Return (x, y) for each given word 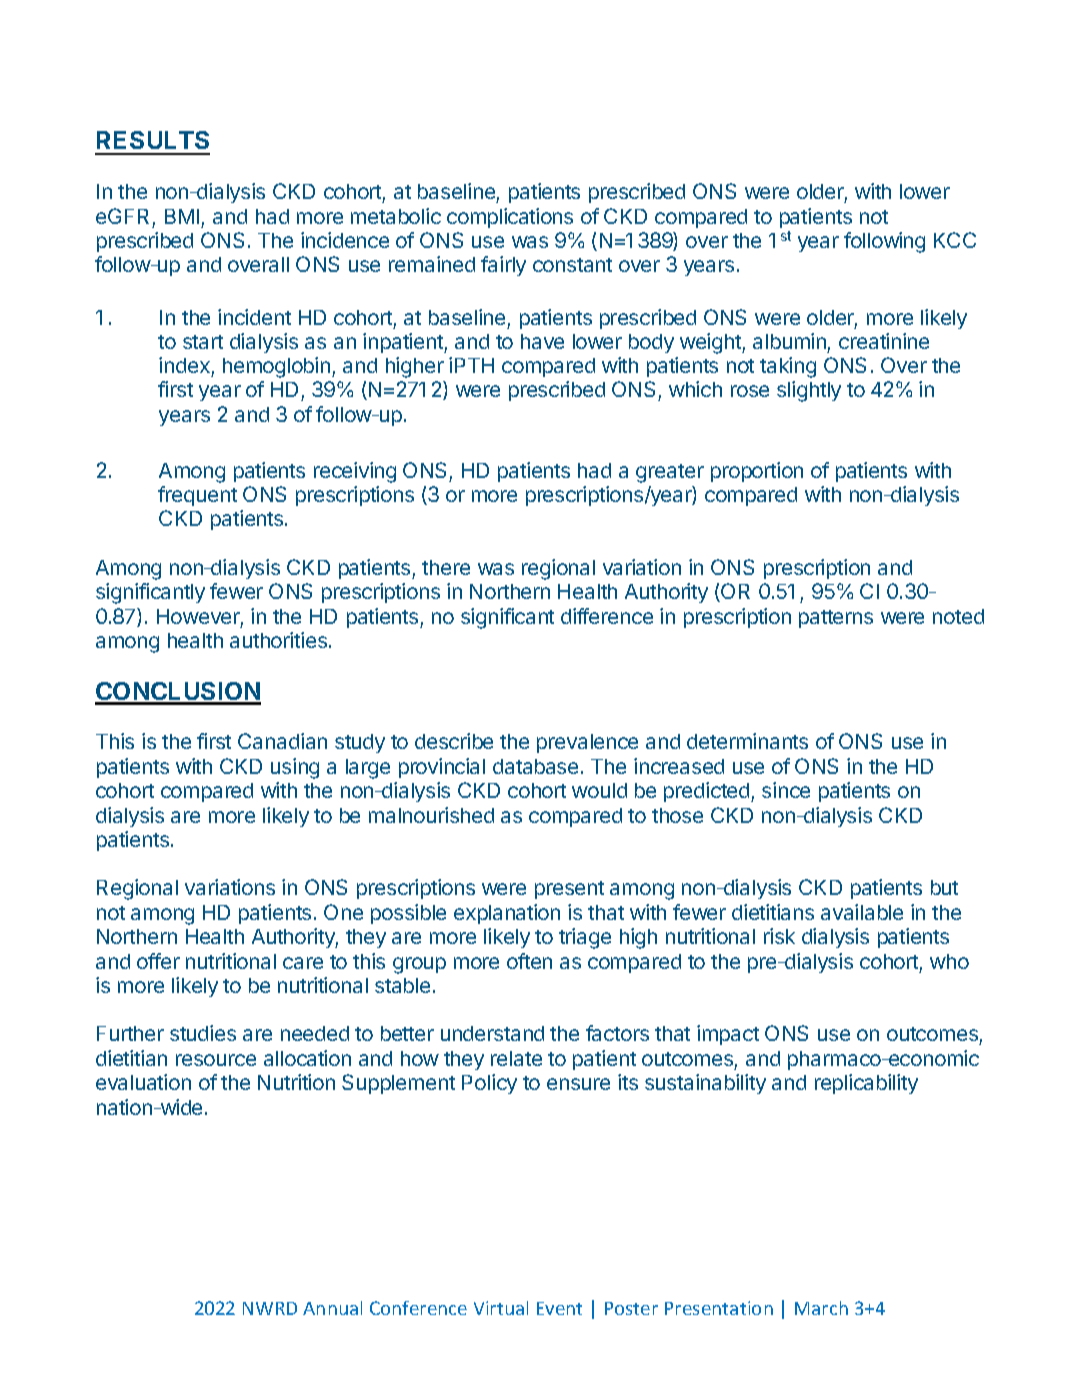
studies (203, 1033)
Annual (332, 1308)
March (821, 1308)
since (786, 790)
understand (492, 1033)
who (949, 961)
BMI (182, 216)
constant (572, 265)
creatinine (884, 341)
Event (559, 1308)
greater (670, 473)
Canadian (282, 741)
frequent (197, 496)
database (535, 766)
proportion (757, 472)
